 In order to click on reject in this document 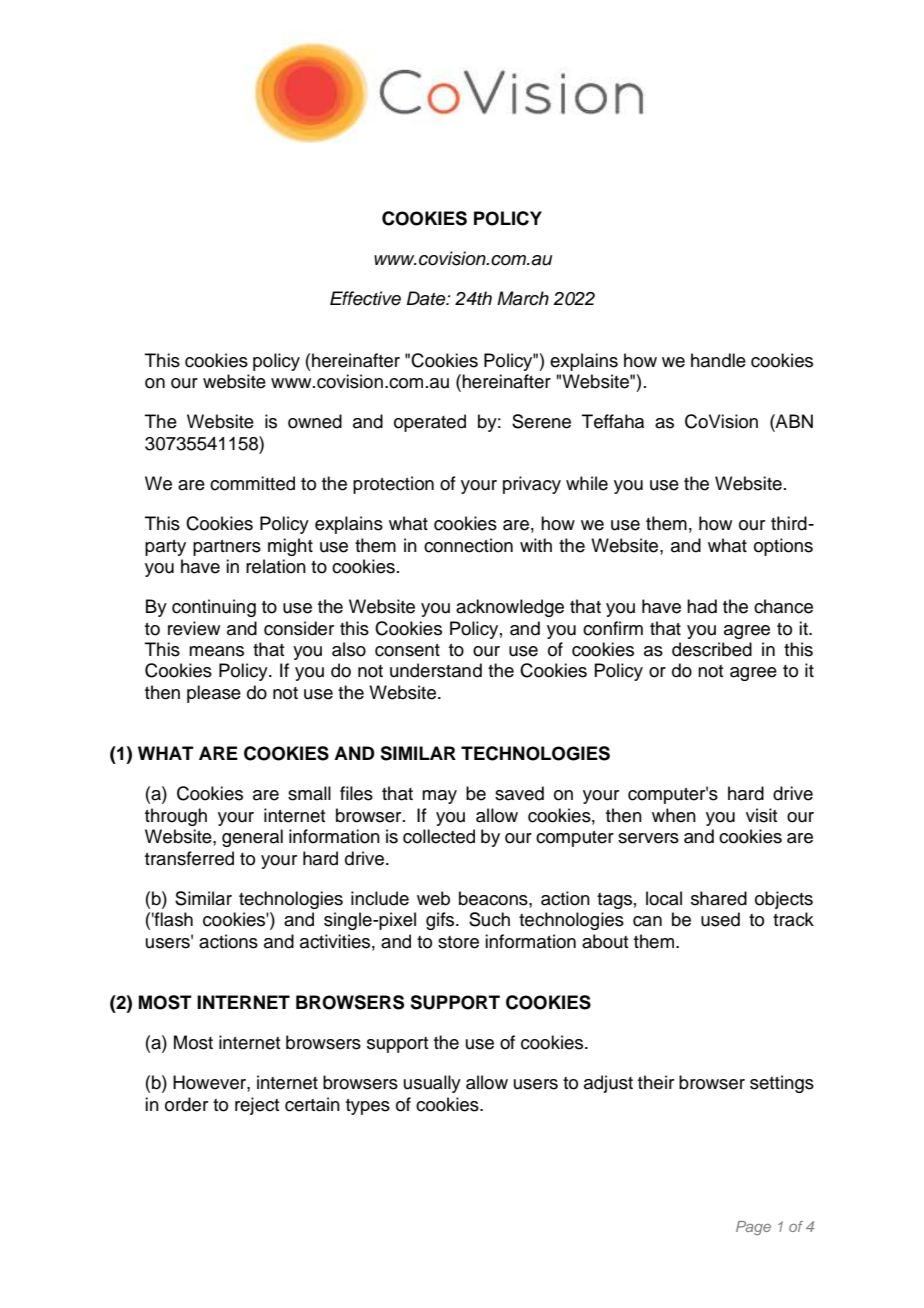, I will do `click(257, 1106)`.
